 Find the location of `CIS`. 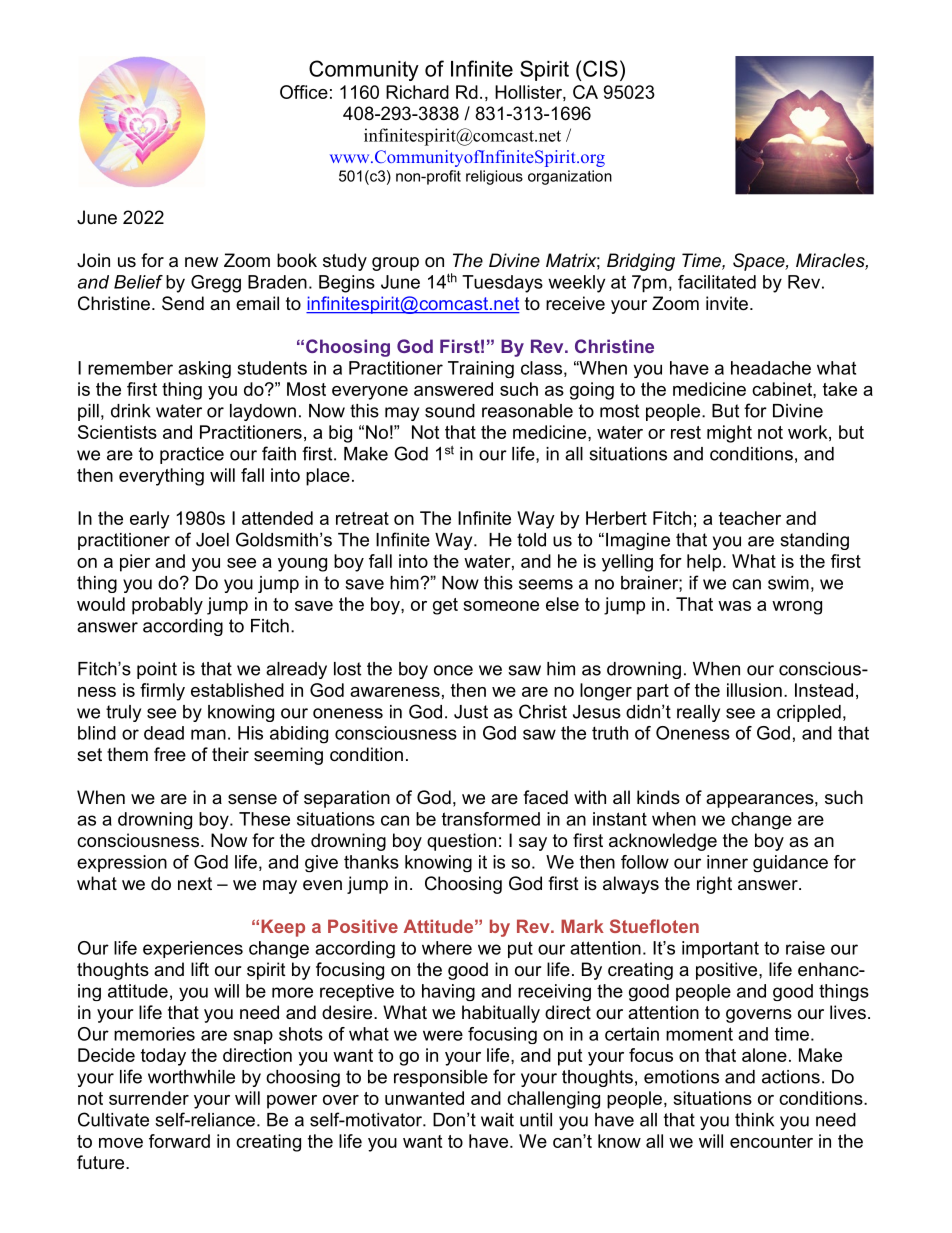

CIS is located at coordinates (600, 68).
